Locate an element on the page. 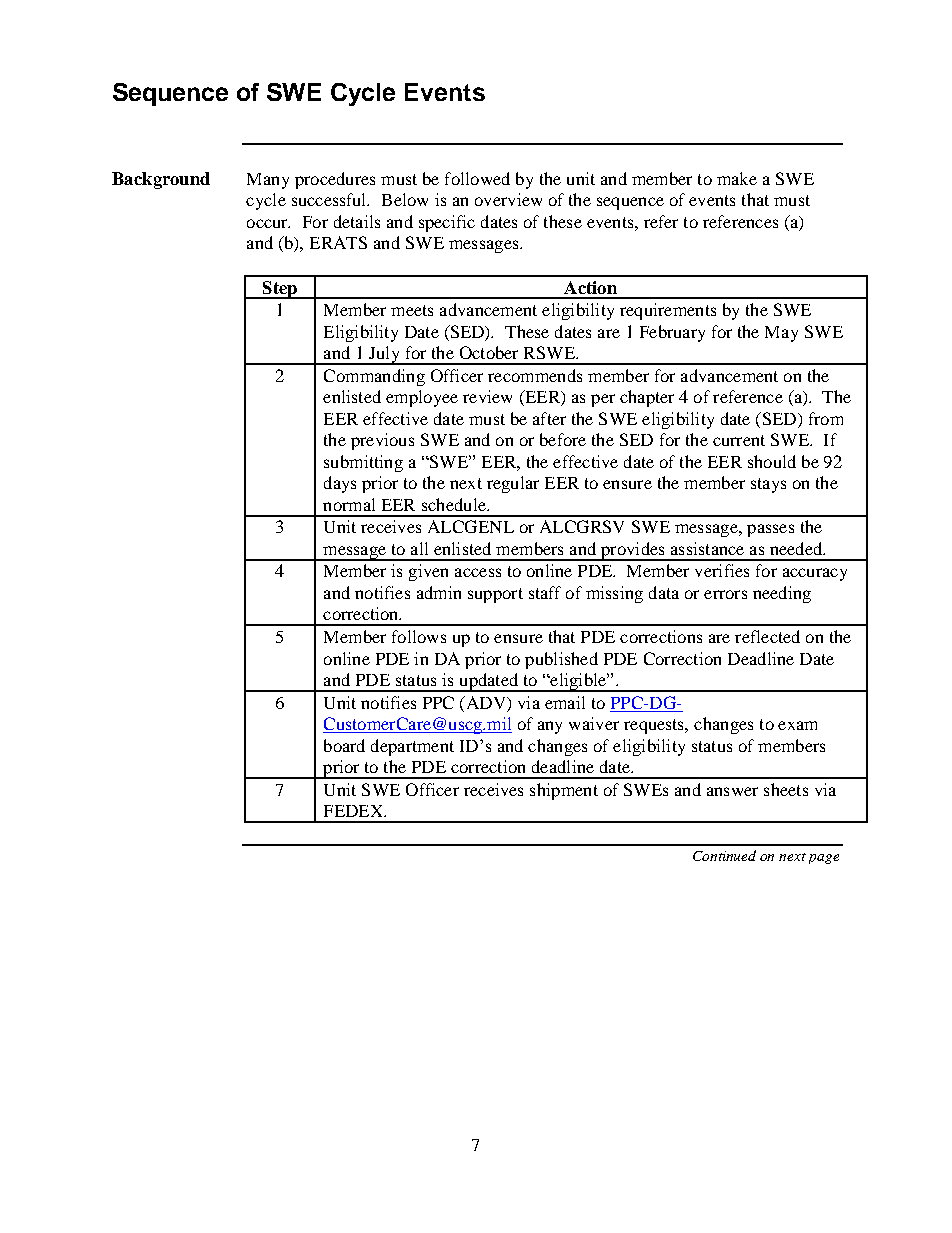 The height and width of the image is (1233, 952). normal is located at coordinates (349, 504).
